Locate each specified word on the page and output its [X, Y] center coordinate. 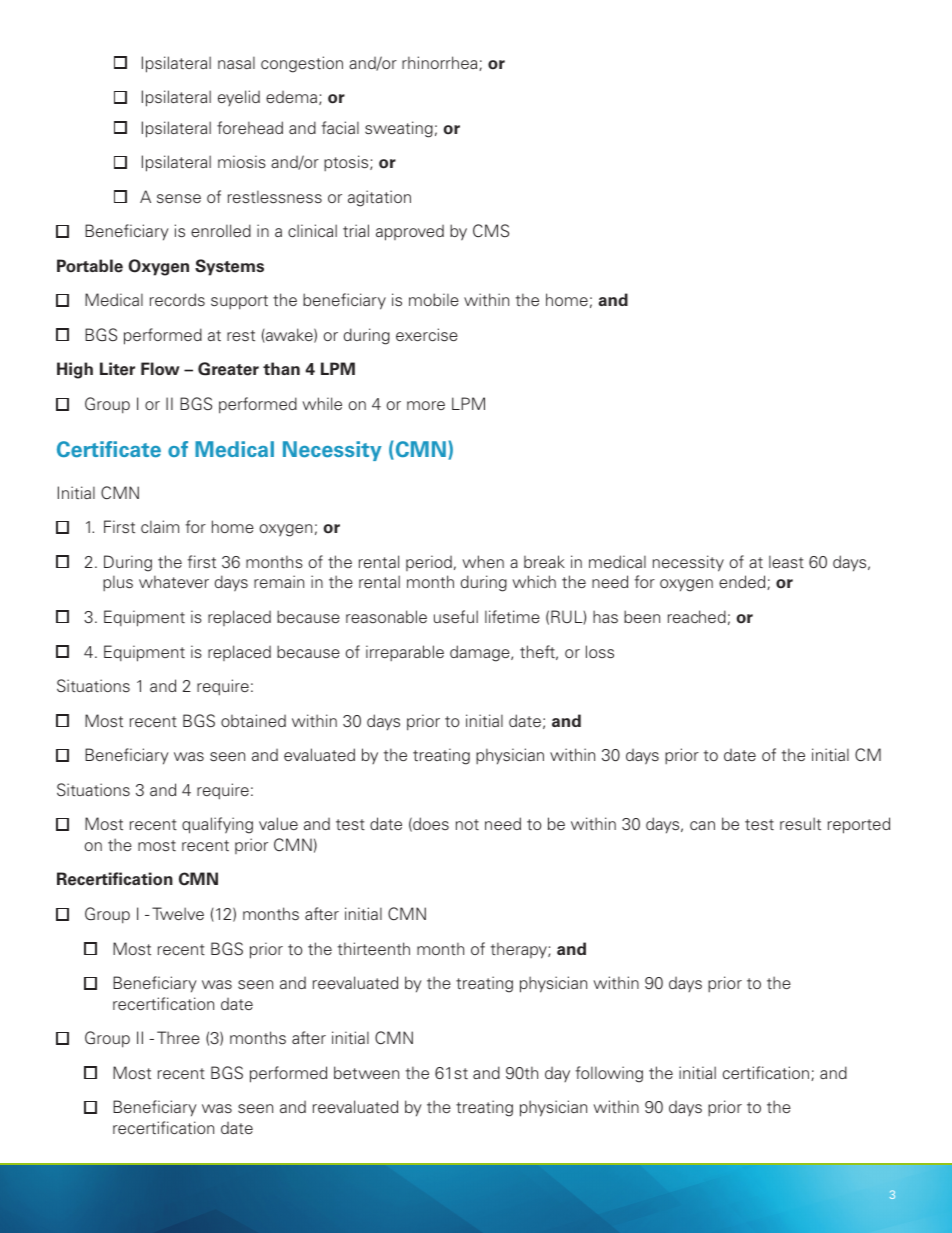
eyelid [239, 98]
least [786, 561]
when [483, 561]
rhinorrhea [441, 63]
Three [178, 1037]
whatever [174, 581]
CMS [491, 231]
